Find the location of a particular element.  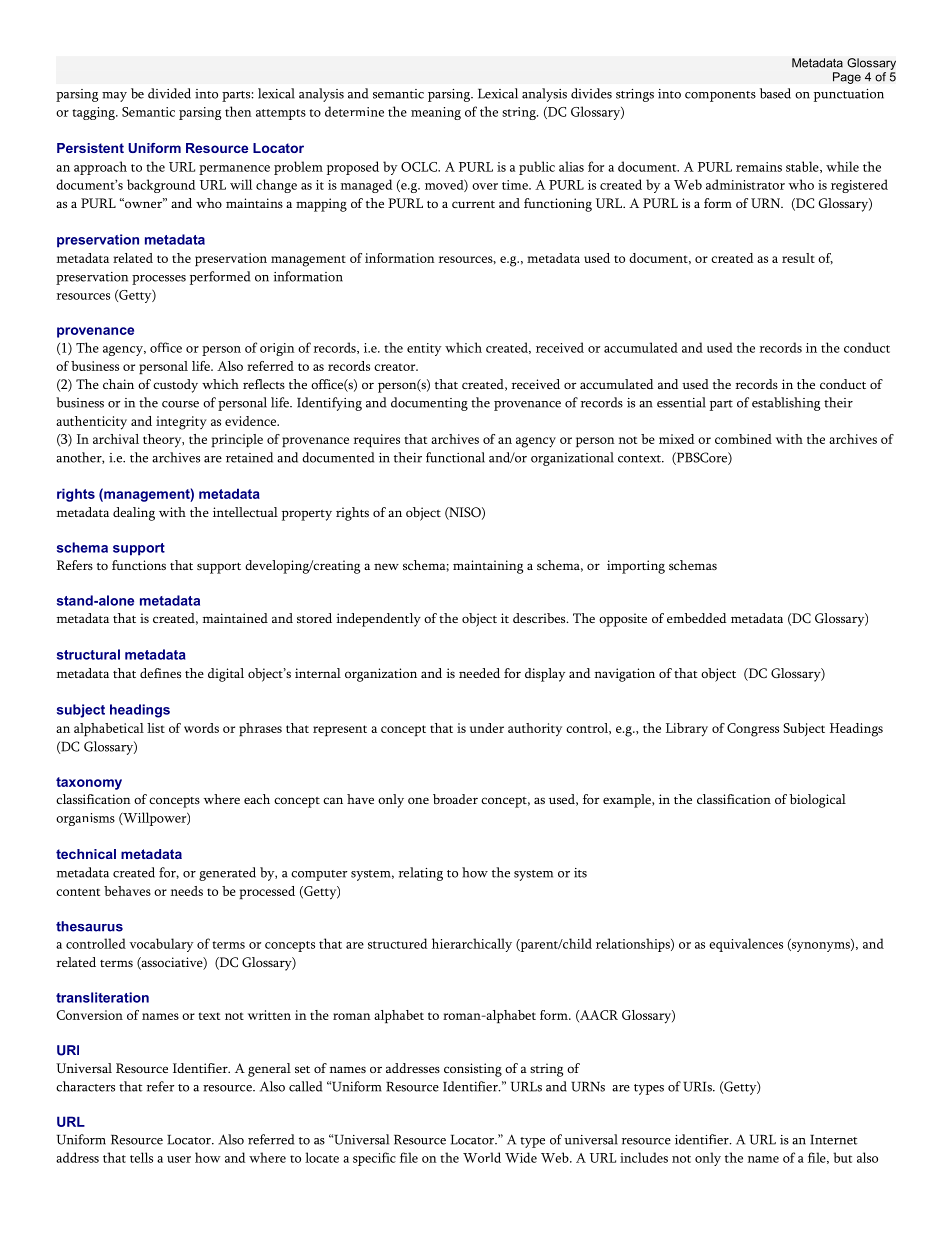

Internet is located at coordinates (834, 1140).
